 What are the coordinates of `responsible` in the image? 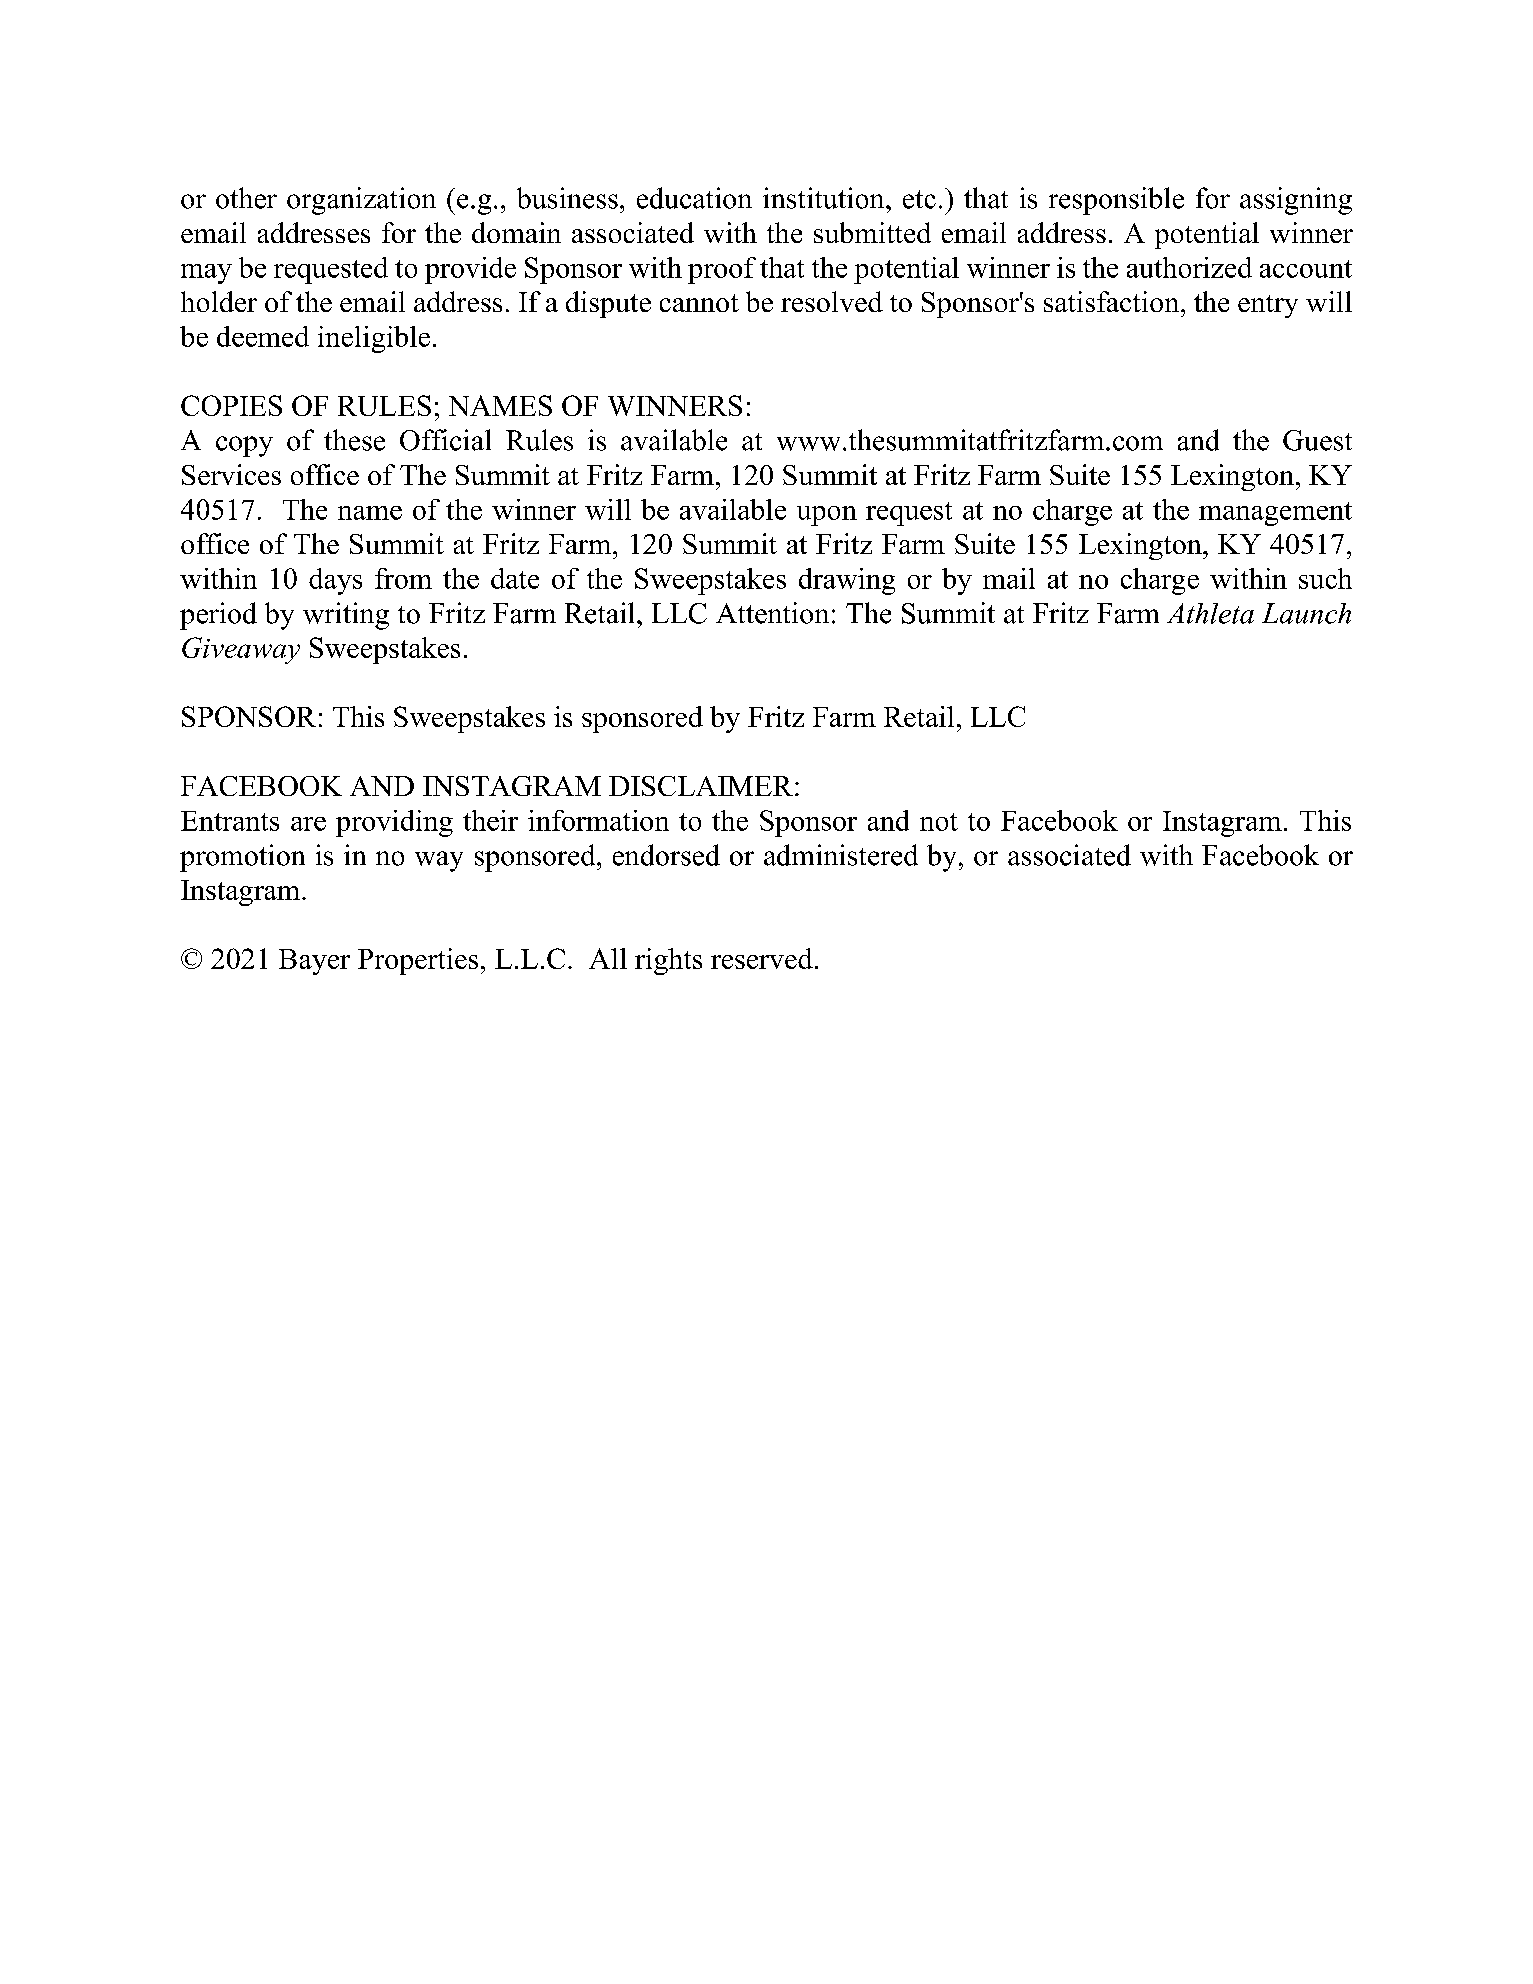 It's located at (1116, 201).
